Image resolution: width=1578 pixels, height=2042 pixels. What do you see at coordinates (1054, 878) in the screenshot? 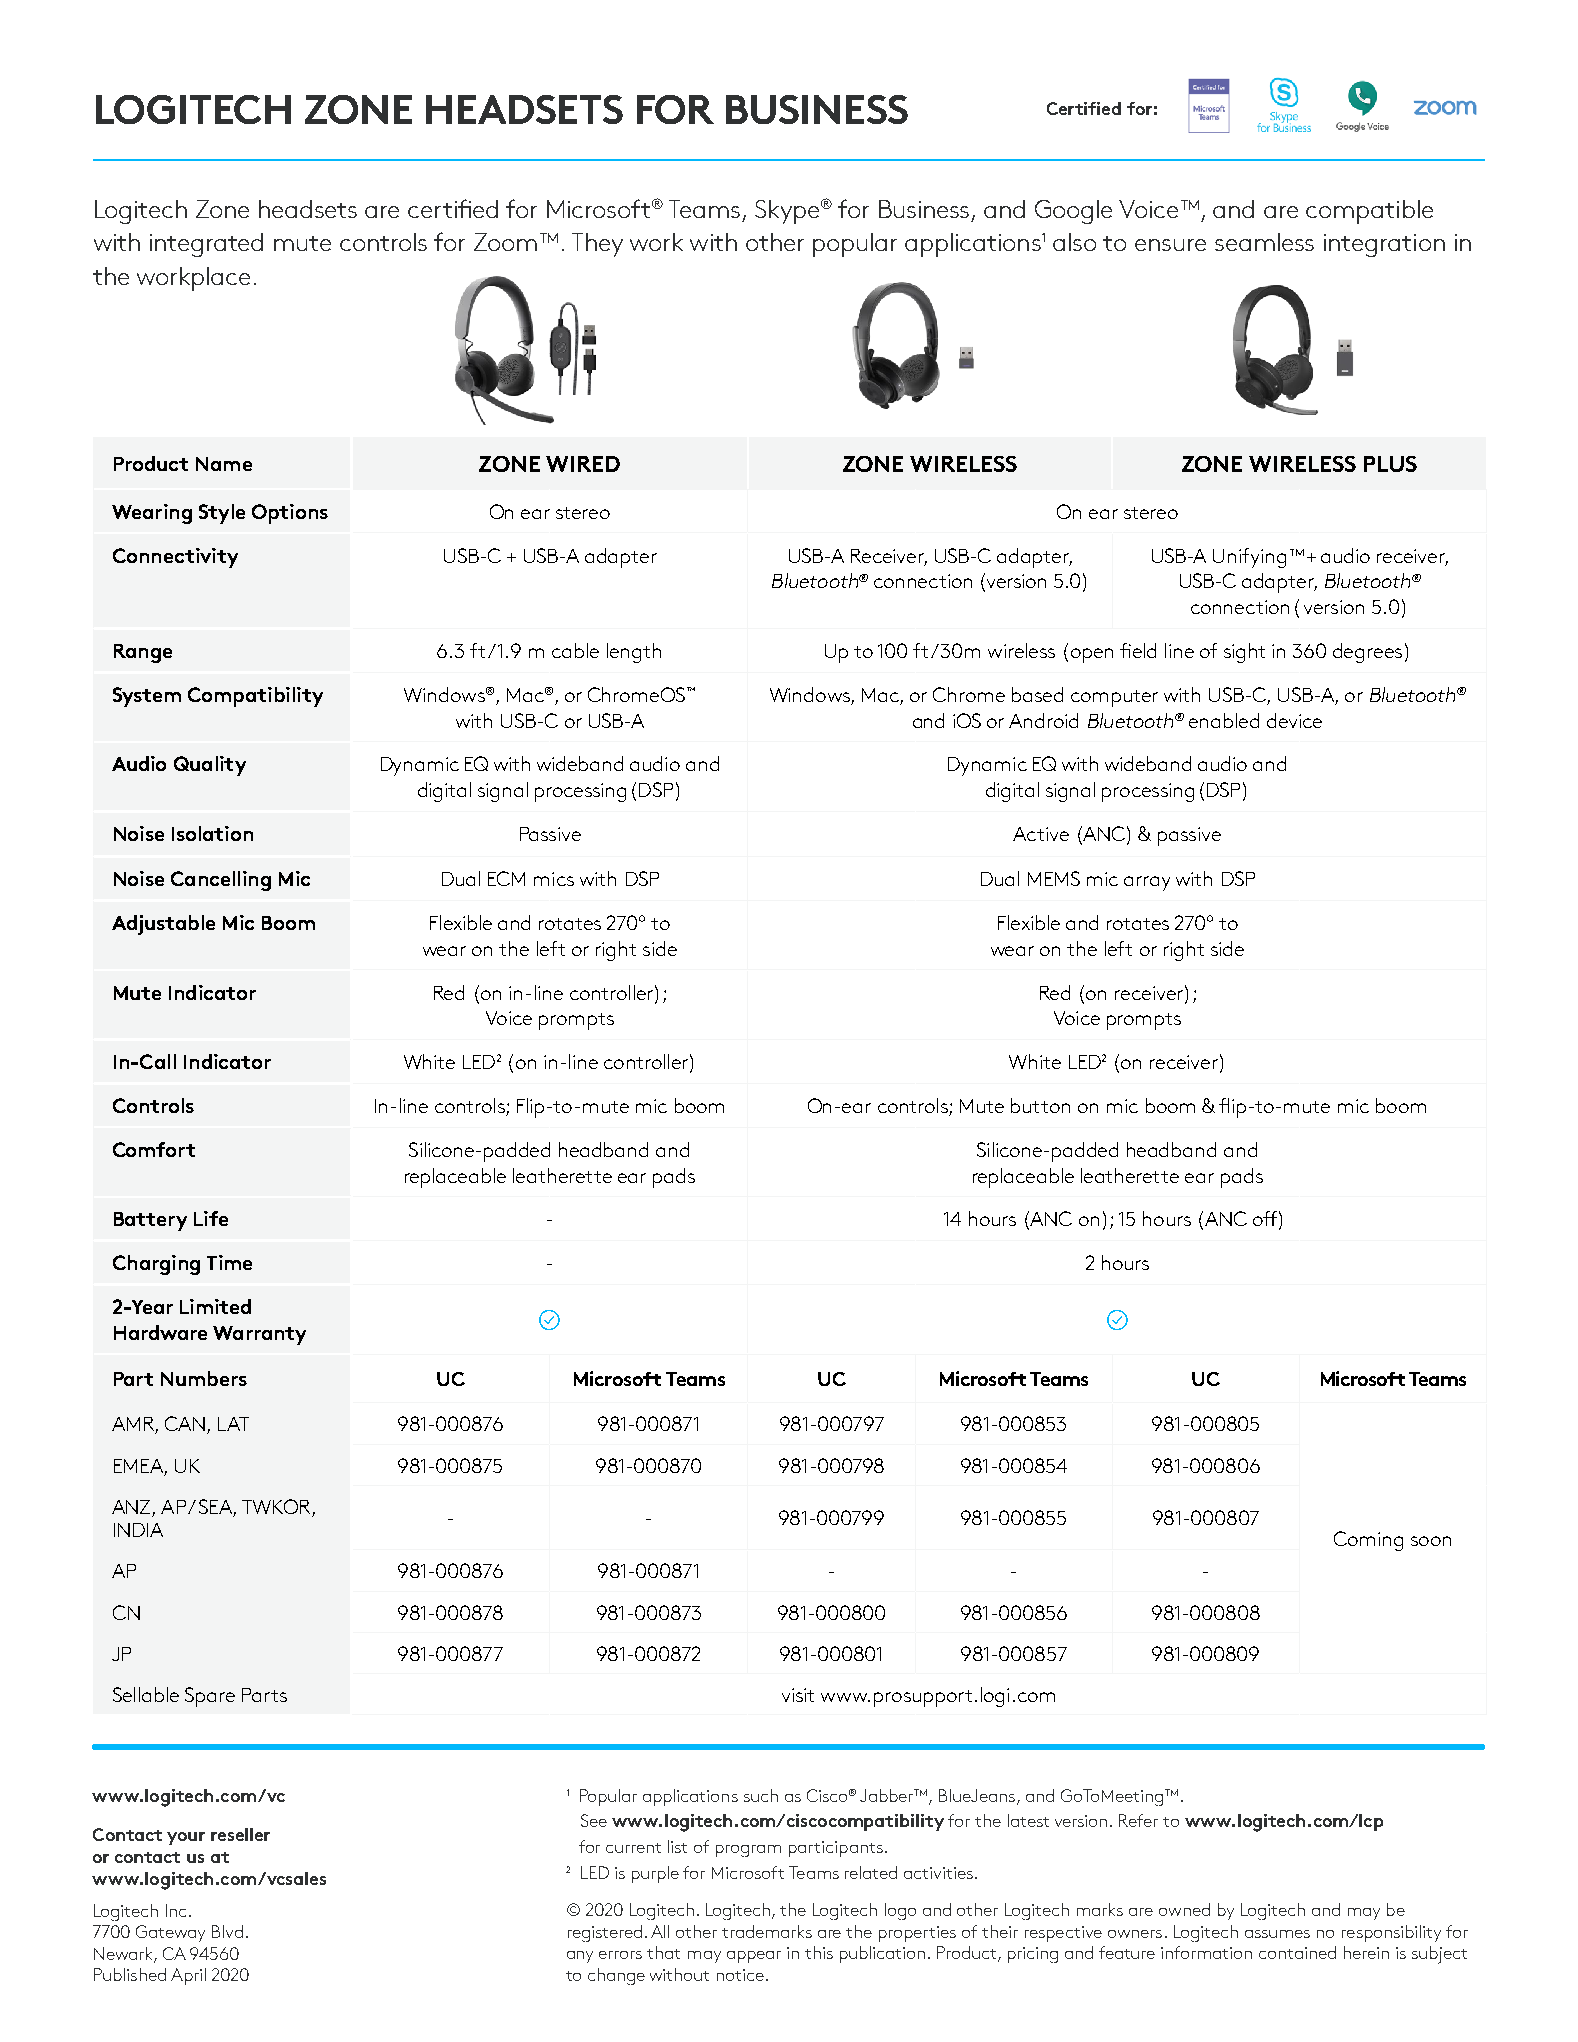
I see `MEMS` at bounding box center [1054, 878].
